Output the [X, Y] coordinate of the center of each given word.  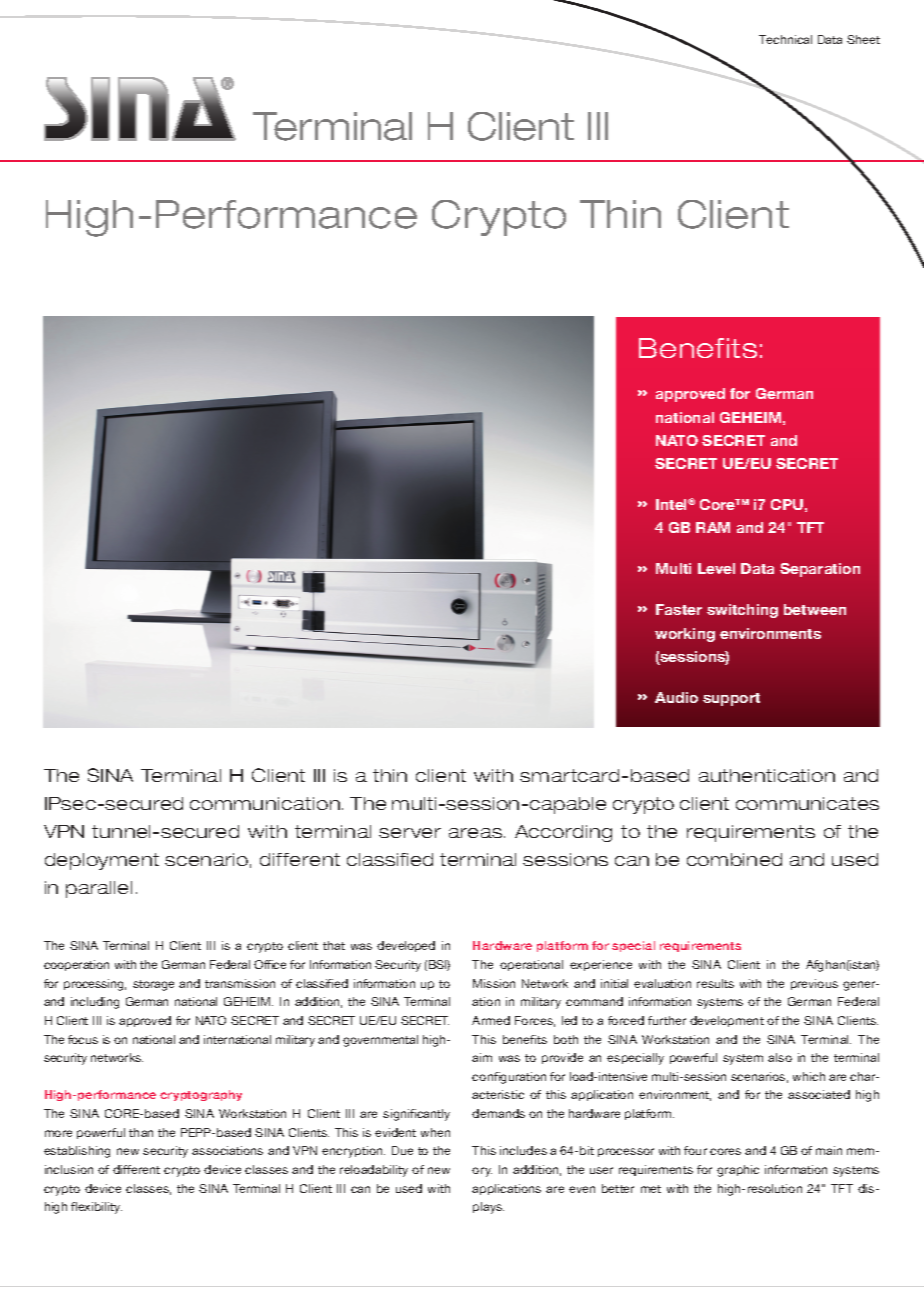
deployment [102, 861]
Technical [785, 39]
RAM [713, 527]
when [435, 1132]
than [141, 1132]
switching [742, 611]
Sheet [863, 39]
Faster [679, 609]
